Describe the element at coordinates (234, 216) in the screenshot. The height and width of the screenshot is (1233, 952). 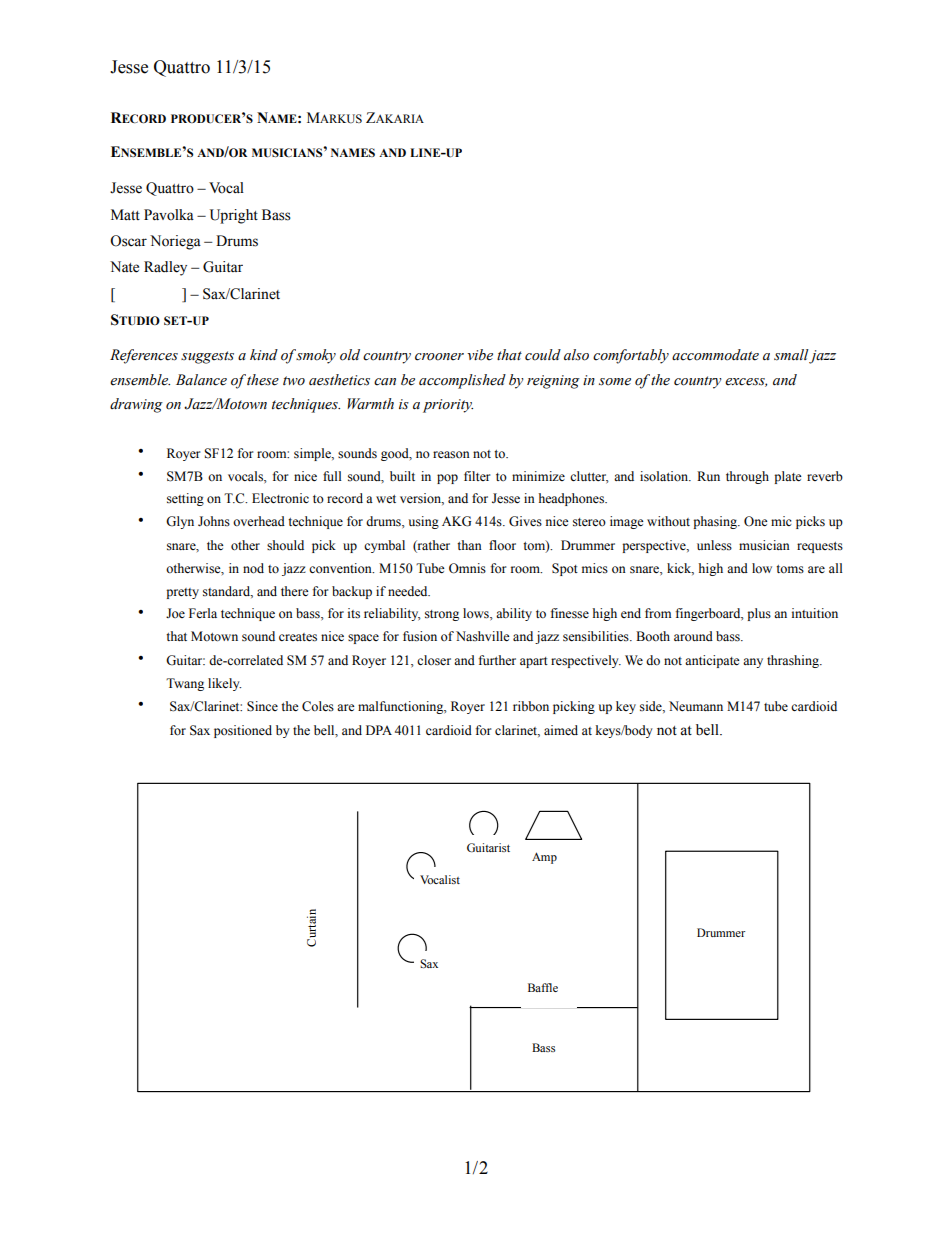
I see `Upright` at that location.
